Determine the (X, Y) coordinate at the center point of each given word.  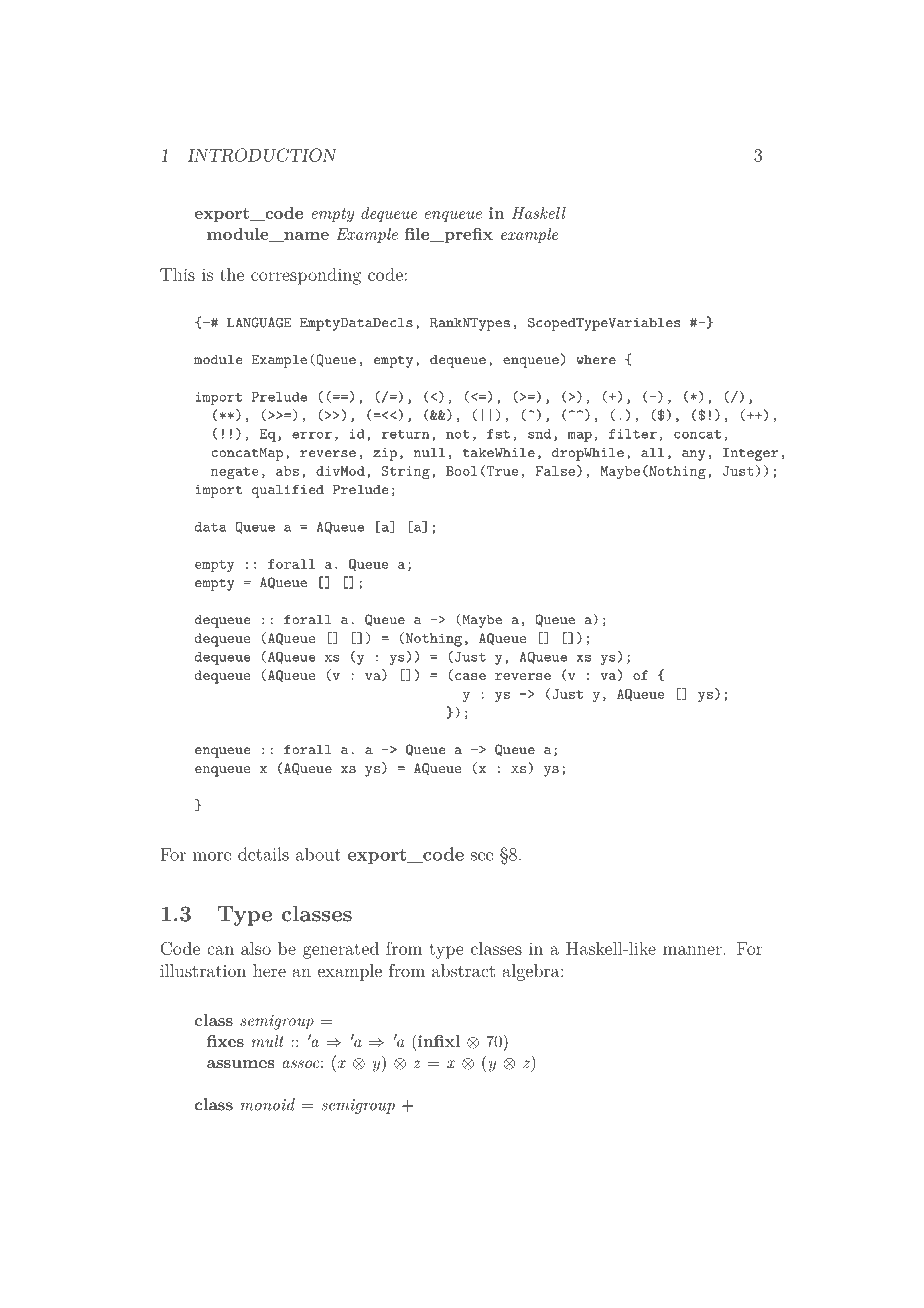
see (482, 856)
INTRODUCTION (262, 155)
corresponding (306, 276)
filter (633, 434)
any (693, 455)
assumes (241, 1064)
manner (693, 950)
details (263, 854)
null (429, 452)
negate (235, 473)
